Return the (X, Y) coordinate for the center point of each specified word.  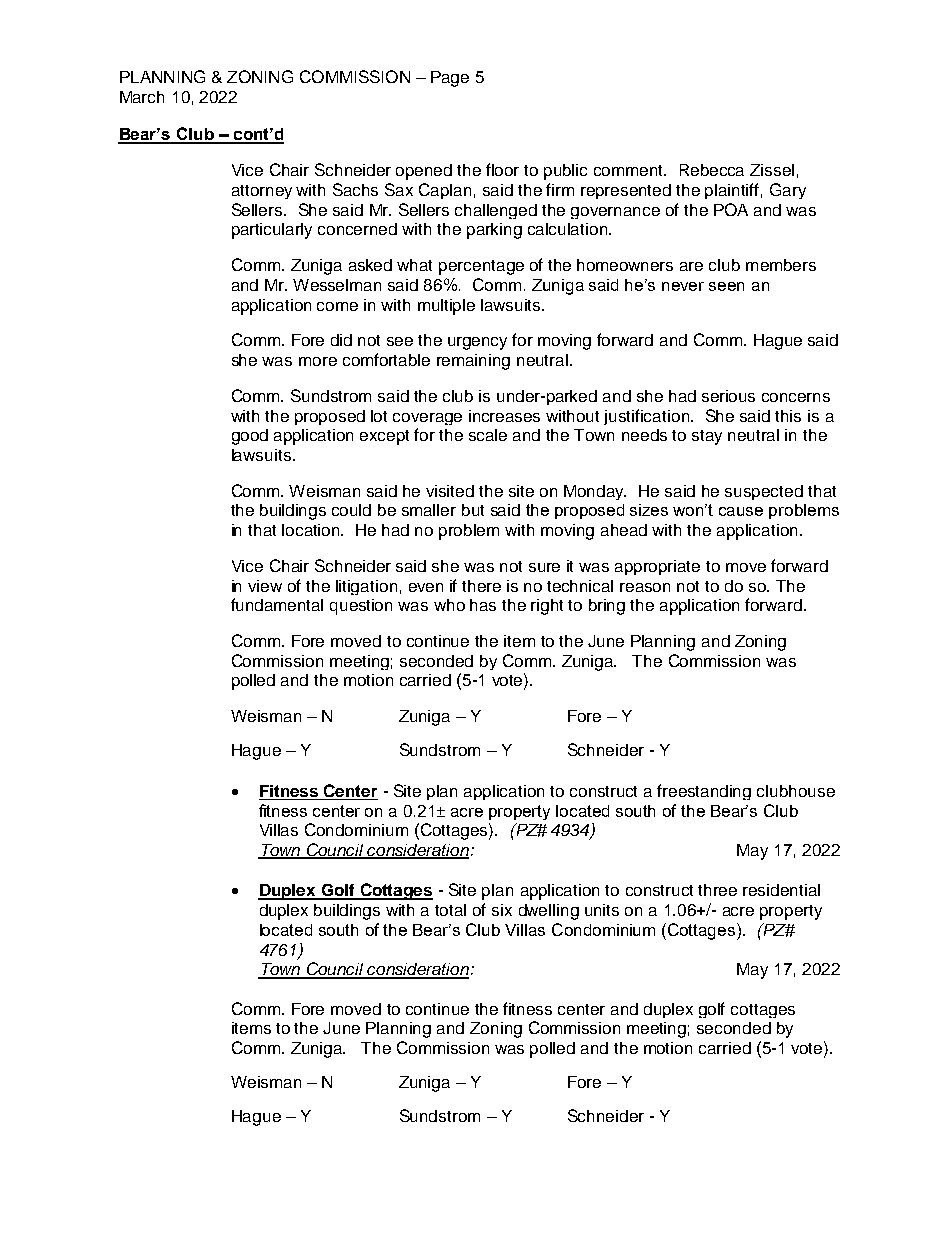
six (502, 910)
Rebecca (712, 170)
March (142, 97)
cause (741, 511)
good (250, 437)
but (473, 510)
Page (450, 79)
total (450, 910)
